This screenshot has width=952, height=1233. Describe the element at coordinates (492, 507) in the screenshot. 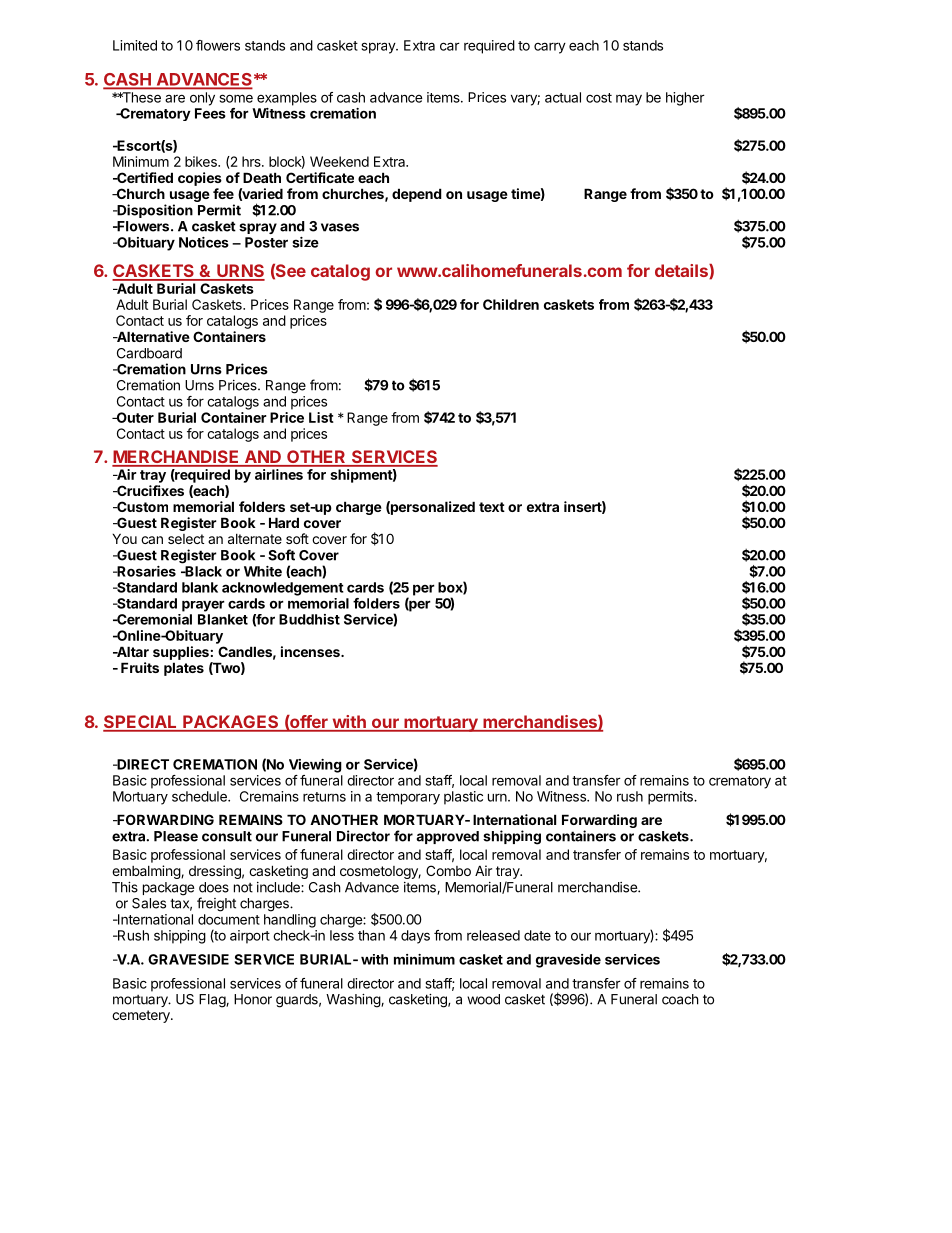

I see `text` at that location.
